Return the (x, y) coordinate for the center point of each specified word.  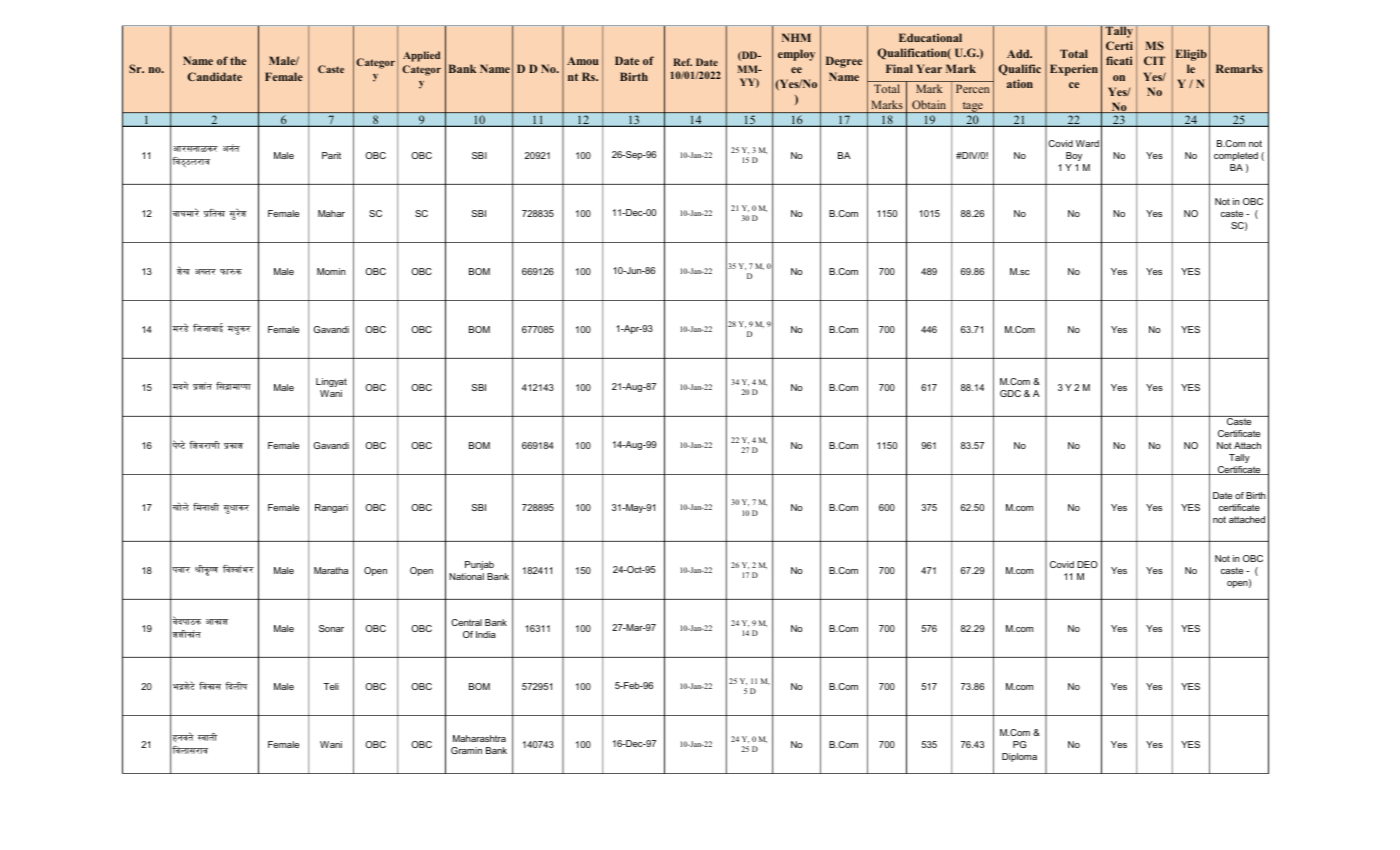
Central (466, 622)
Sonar (331, 628)
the (238, 60)
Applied (421, 56)
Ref (683, 62)
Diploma (1019, 757)
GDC (1010, 393)
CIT (1154, 60)
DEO (1087, 564)
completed (1236, 156)
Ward (1087, 143)
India (486, 634)
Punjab (479, 565)
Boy (1074, 156)
